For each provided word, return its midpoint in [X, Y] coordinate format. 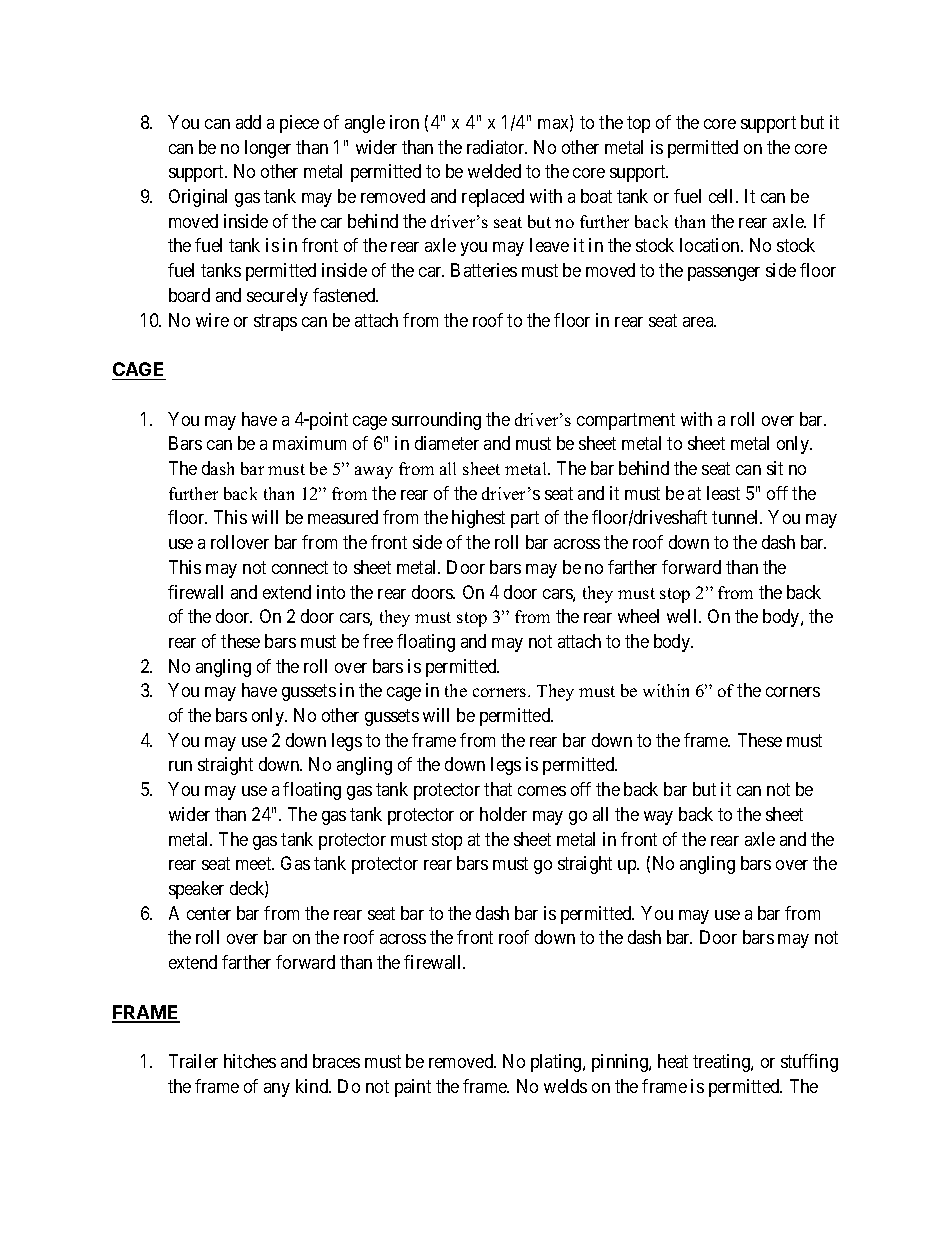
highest [478, 519]
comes [542, 791]
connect [300, 567]
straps [275, 322]
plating [557, 1063]
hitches [250, 1061]
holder [503, 814]
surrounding [436, 421]
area [699, 322]
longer [268, 149]
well [683, 616]
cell [723, 196]
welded [494, 171]
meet [255, 863]
